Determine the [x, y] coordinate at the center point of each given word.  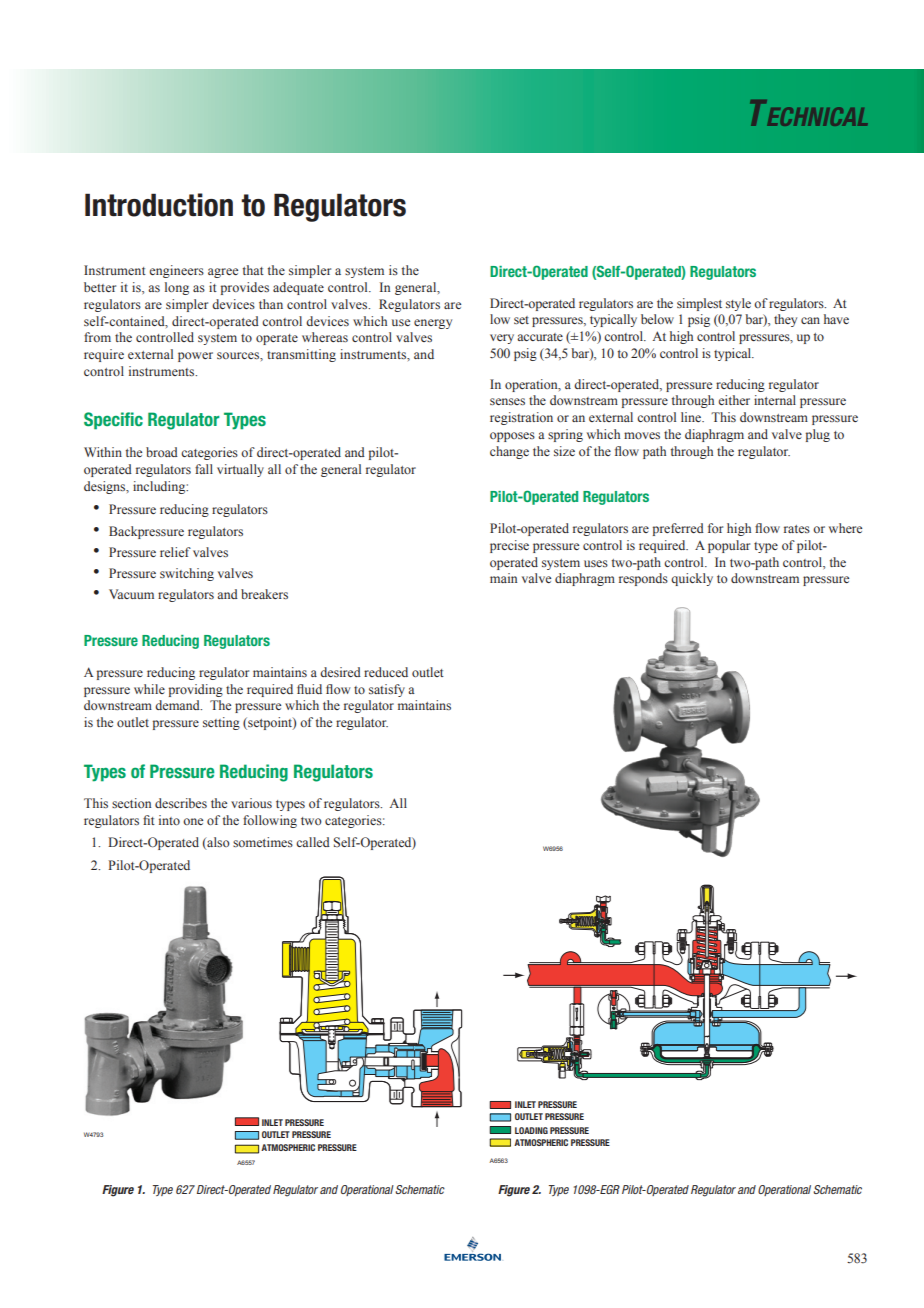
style [738, 304]
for [715, 528]
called [313, 842]
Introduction [159, 205]
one [193, 821]
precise [509, 546]
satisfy [387, 690]
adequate [298, 288]
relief [175, 552]
